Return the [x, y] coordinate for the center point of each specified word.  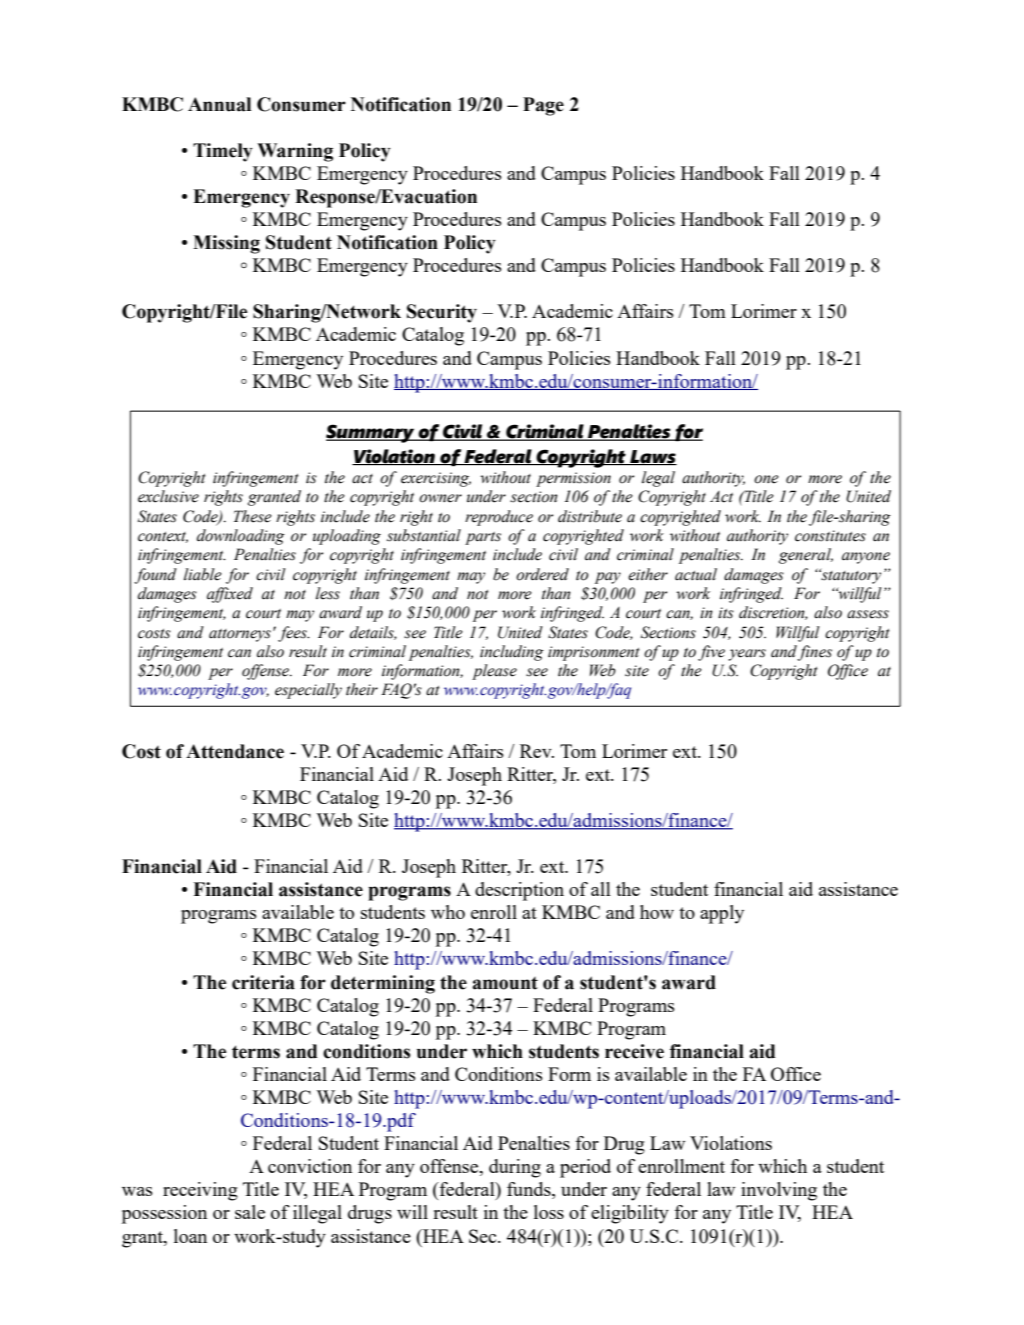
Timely [223, 152]
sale [250, 1212]
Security [442, 313]
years [747, 655]
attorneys [240, 635]
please [494, 672]
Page [543, 106]
